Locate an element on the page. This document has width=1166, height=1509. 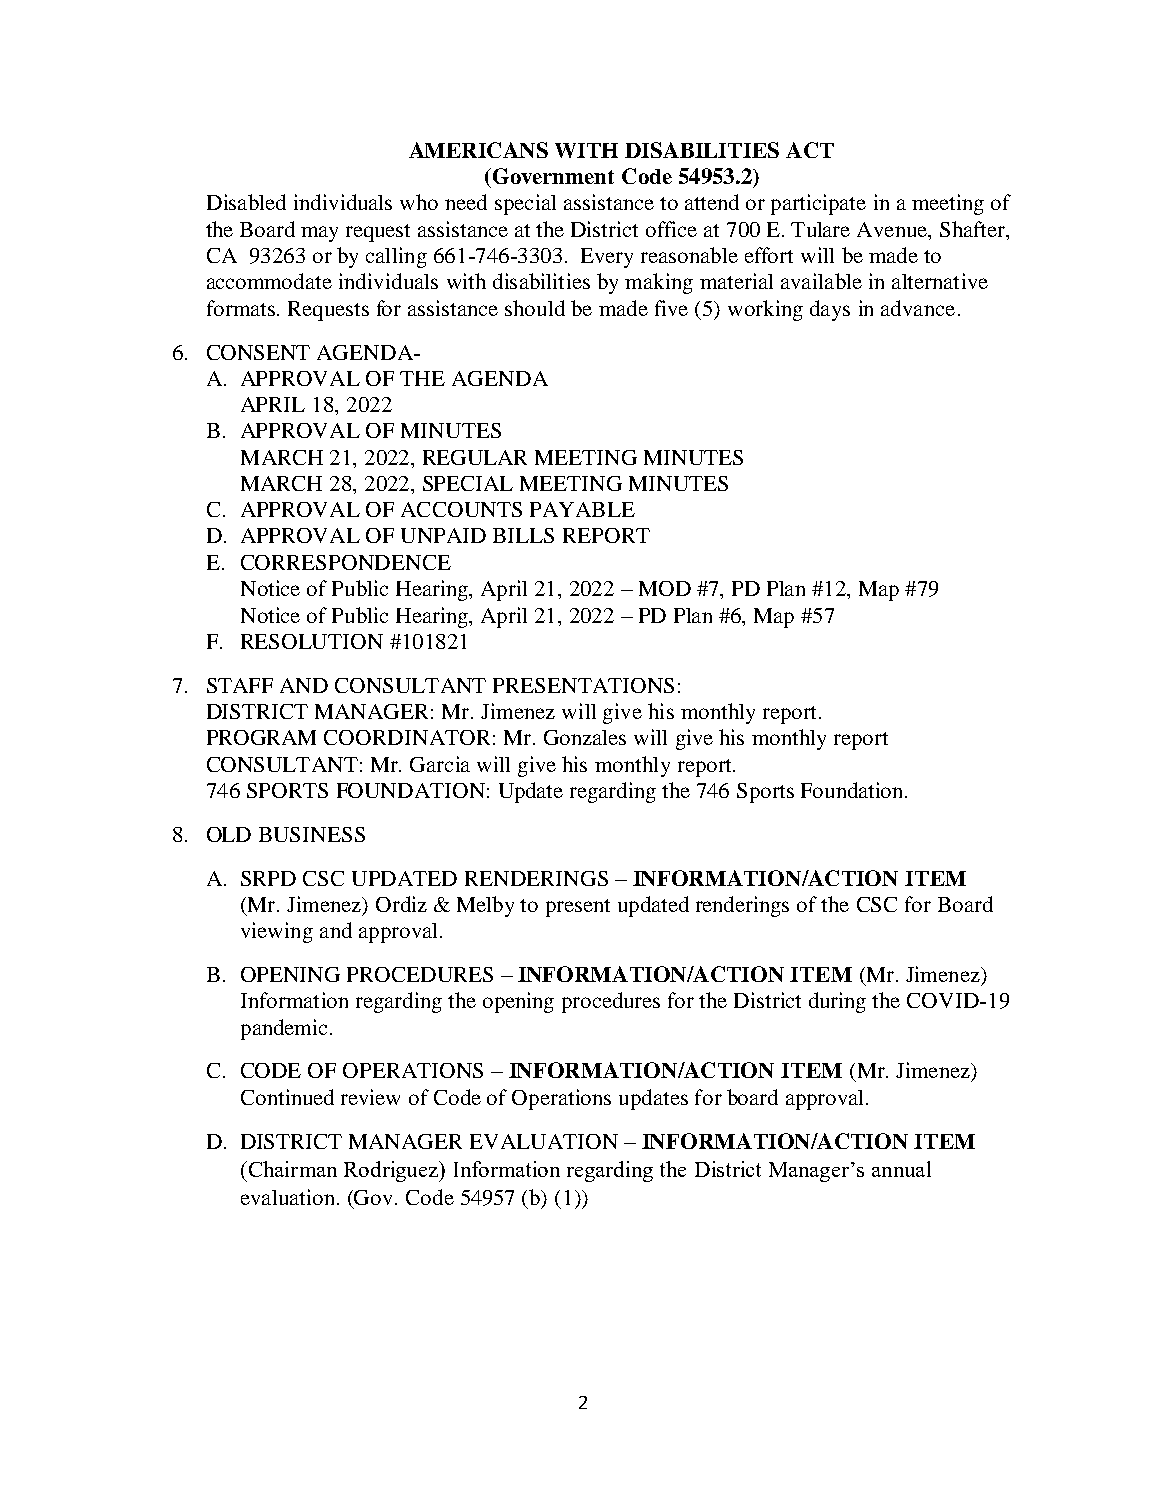
during is located at coordinates (837, 1002).
